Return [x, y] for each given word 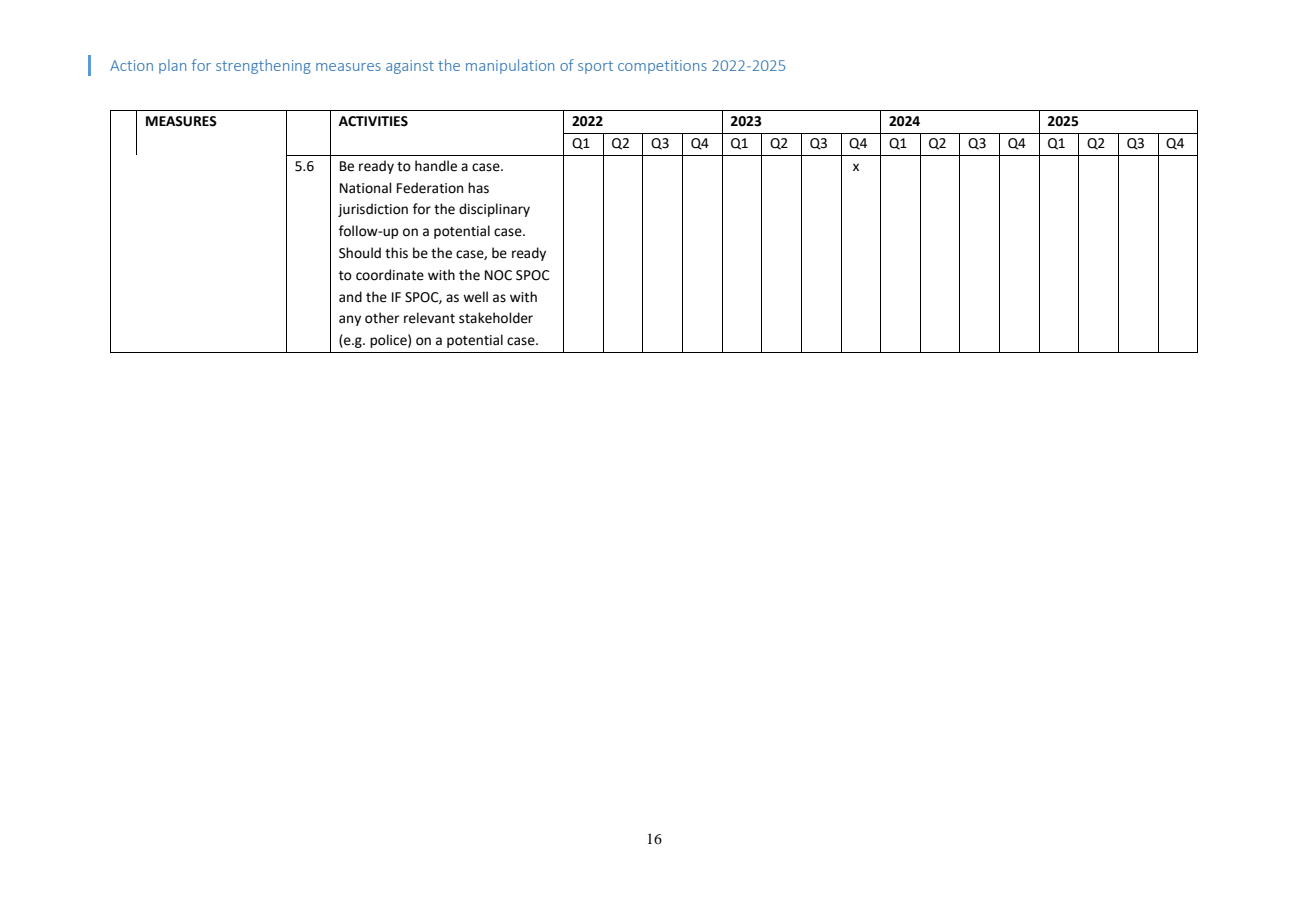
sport [595, 67]
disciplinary [494, 210]
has [478, 188]
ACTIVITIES [373, 121]
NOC [498, 275]
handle [436, 166]
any [350, 320]
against [410, 67]
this [396, 253]
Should [360, 253]
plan [172, 66]
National [366, 188]
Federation [430, 188]
